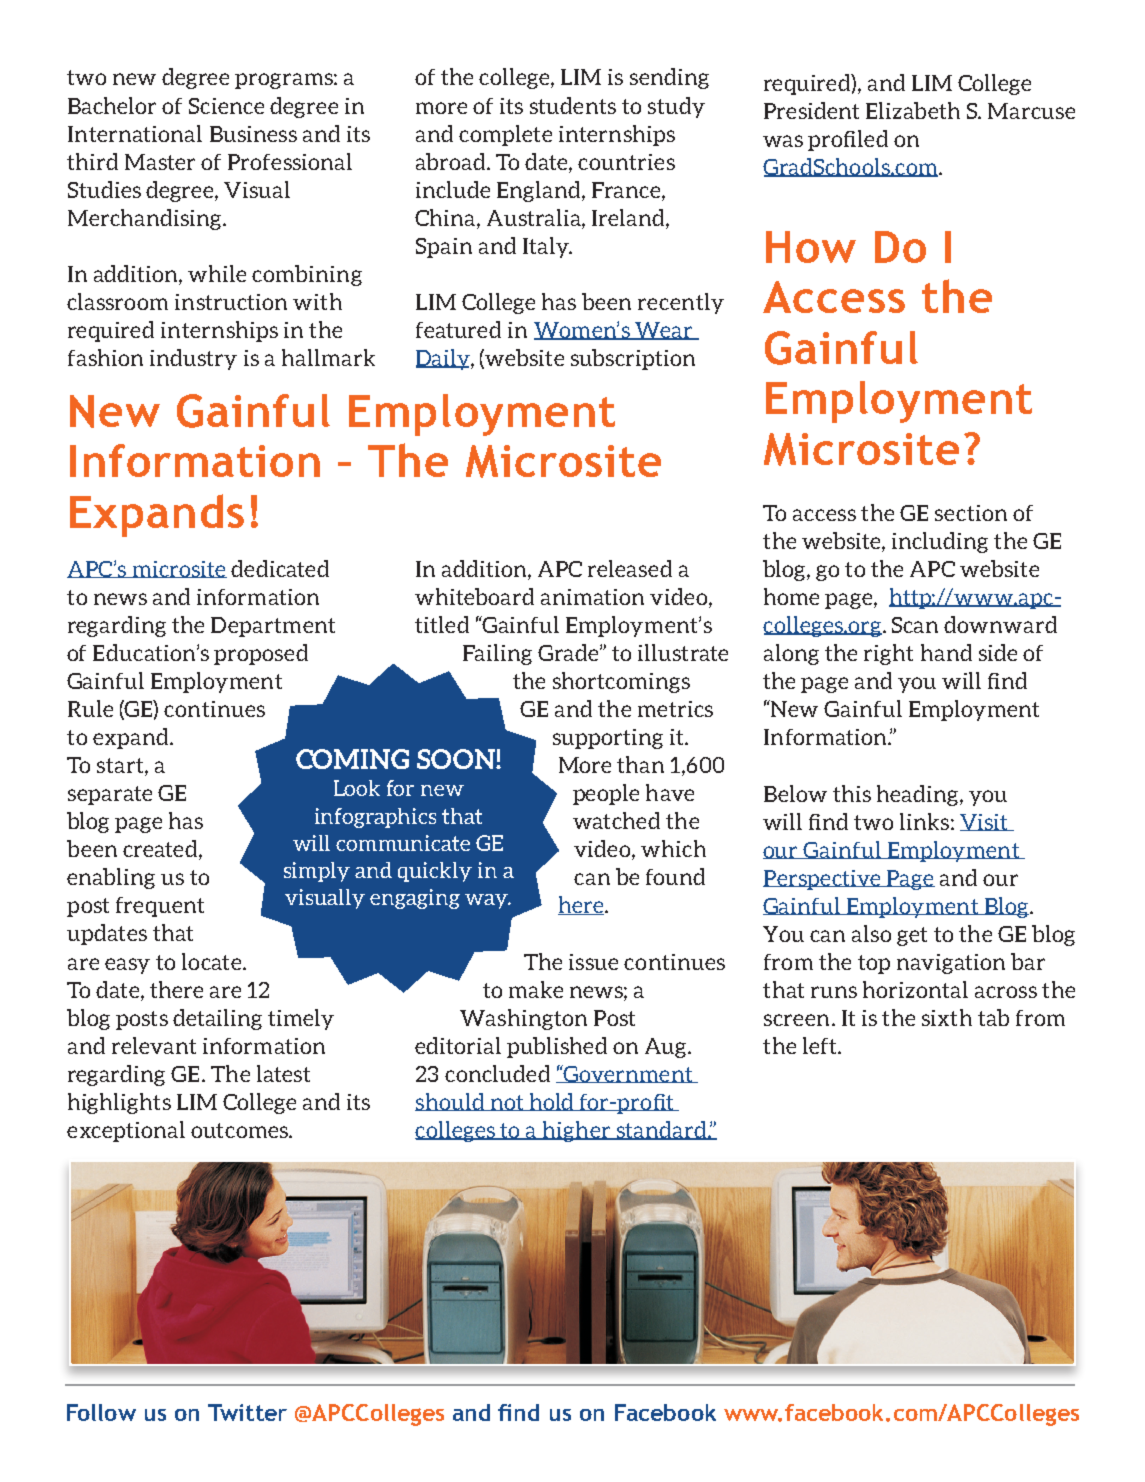 Image resolution: width=1145 pixels, height=1482 pixels. Describe the element at coordinates (608, 739) in the page. I see `supporting` at that location.
